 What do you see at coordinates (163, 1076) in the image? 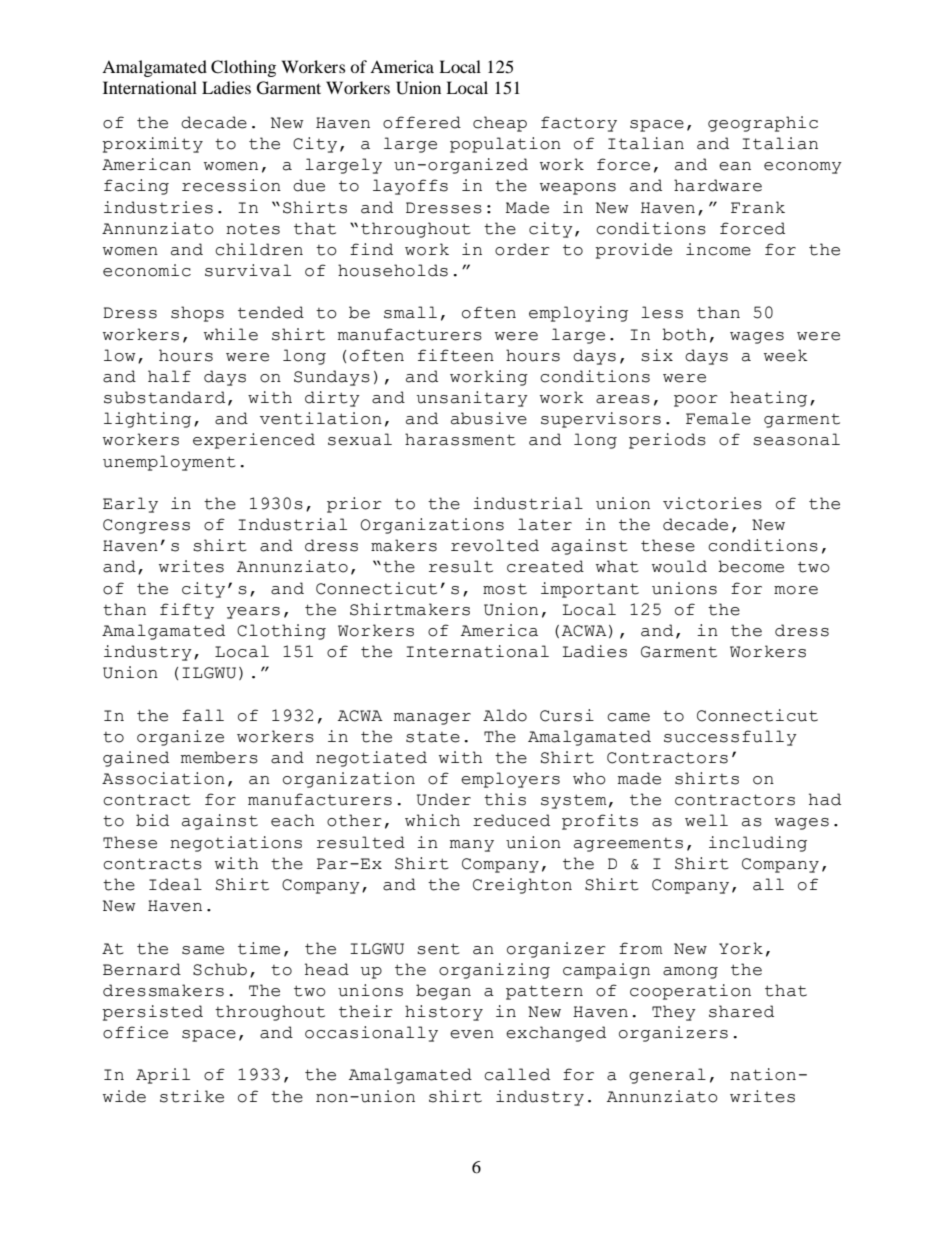
I see `April` at bounding box center [163, 1076].
